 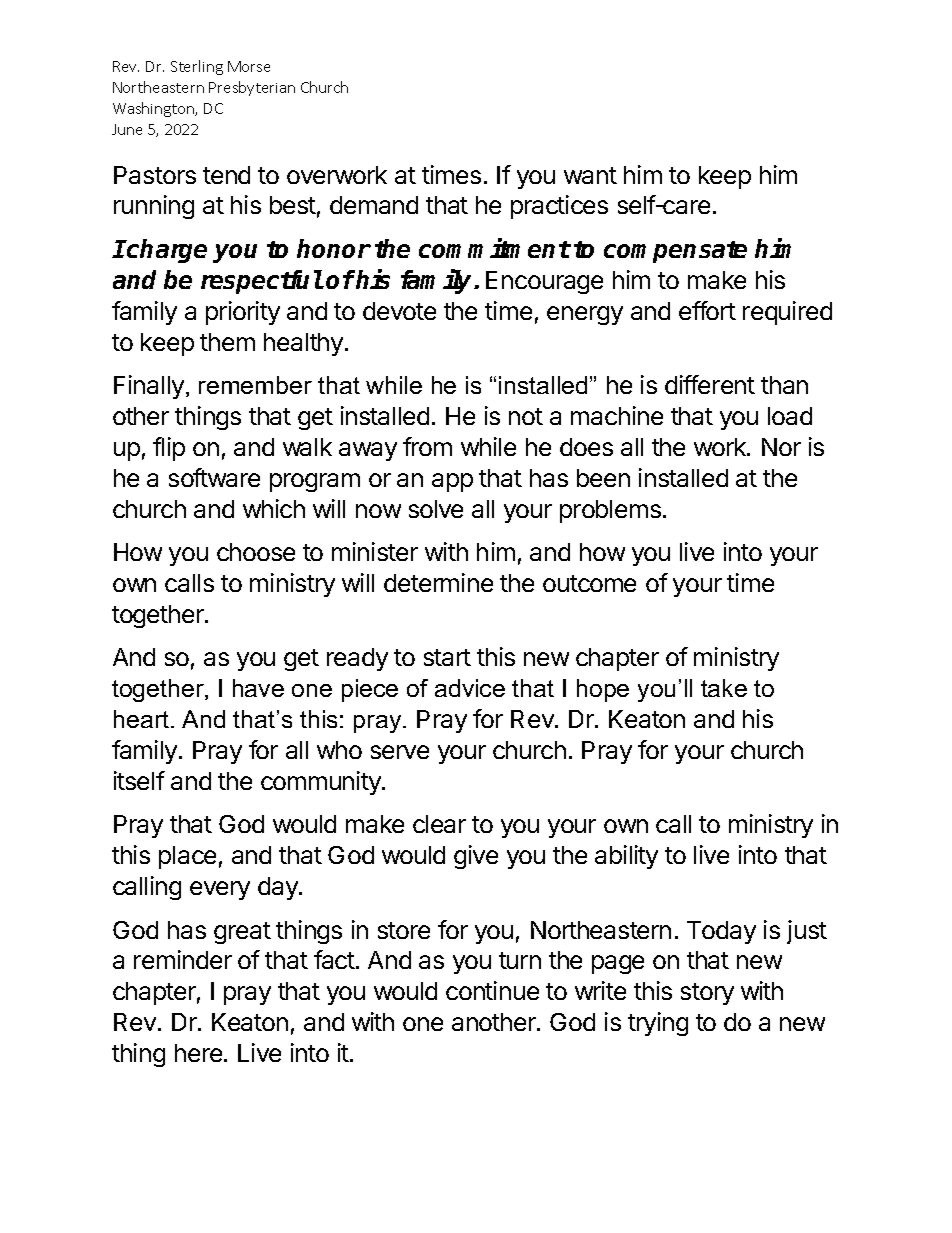 What do you see at coordinates (438, 582) in the page?
I see `determine` at bounding box center [438, 582].
